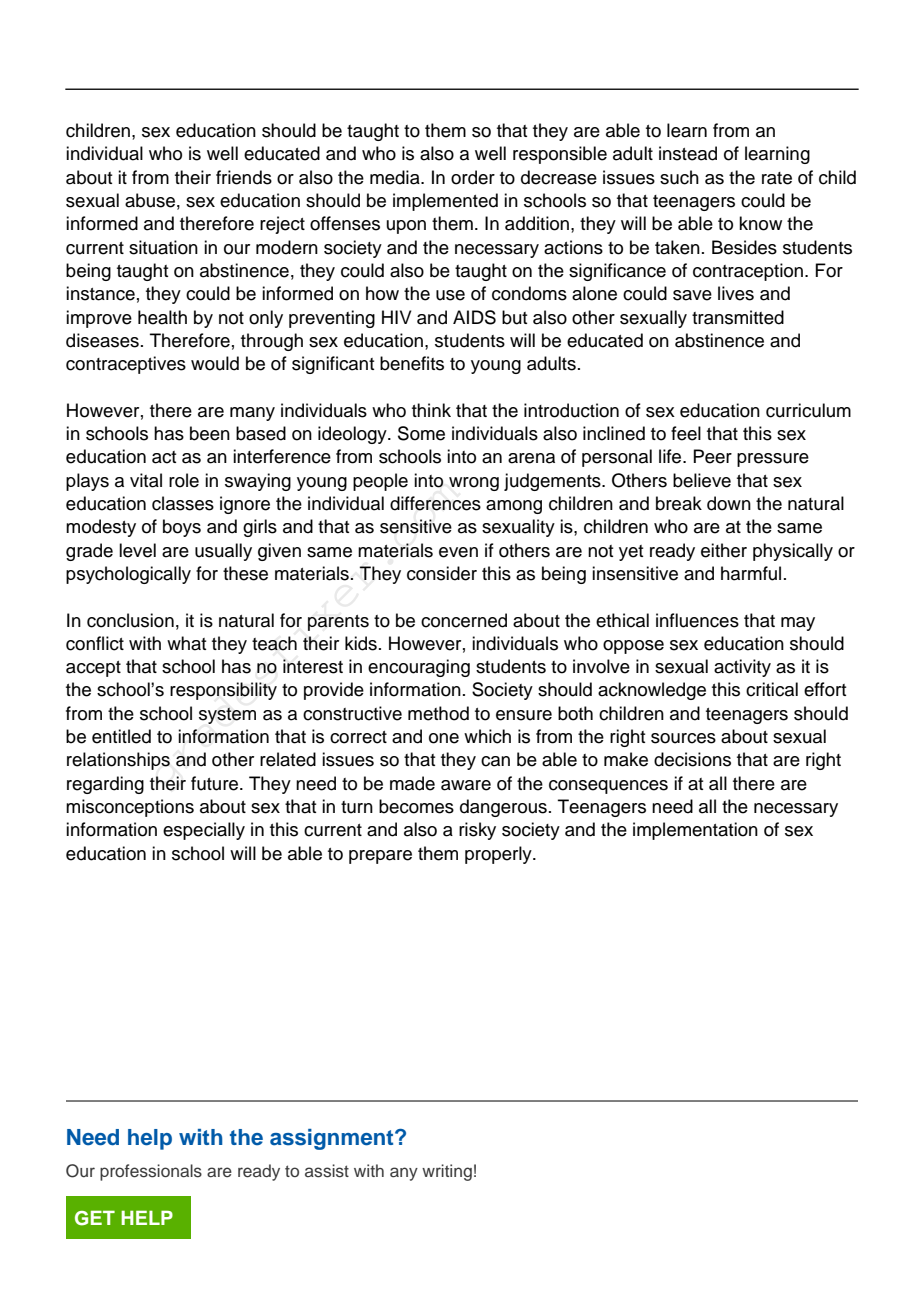 The height and width of the screenshot is (1308, 924). What do you see at coordinates (421, 433) in the screenshot?
I see `Some` at bounding box center [421, 433].
